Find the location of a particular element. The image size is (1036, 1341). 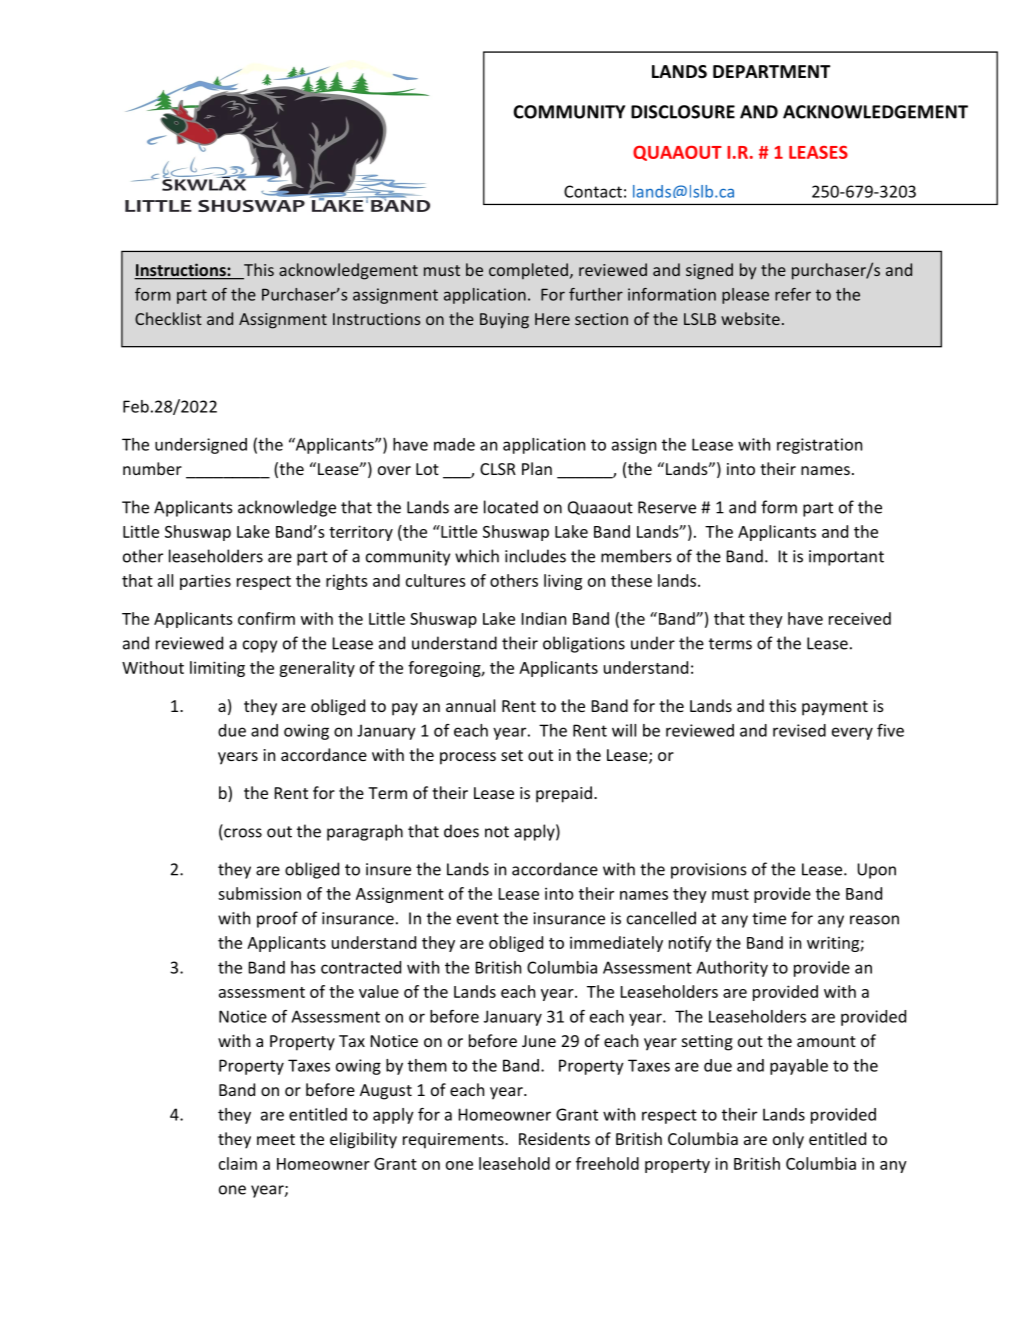

Contact is located at coordinates (593, 191).
